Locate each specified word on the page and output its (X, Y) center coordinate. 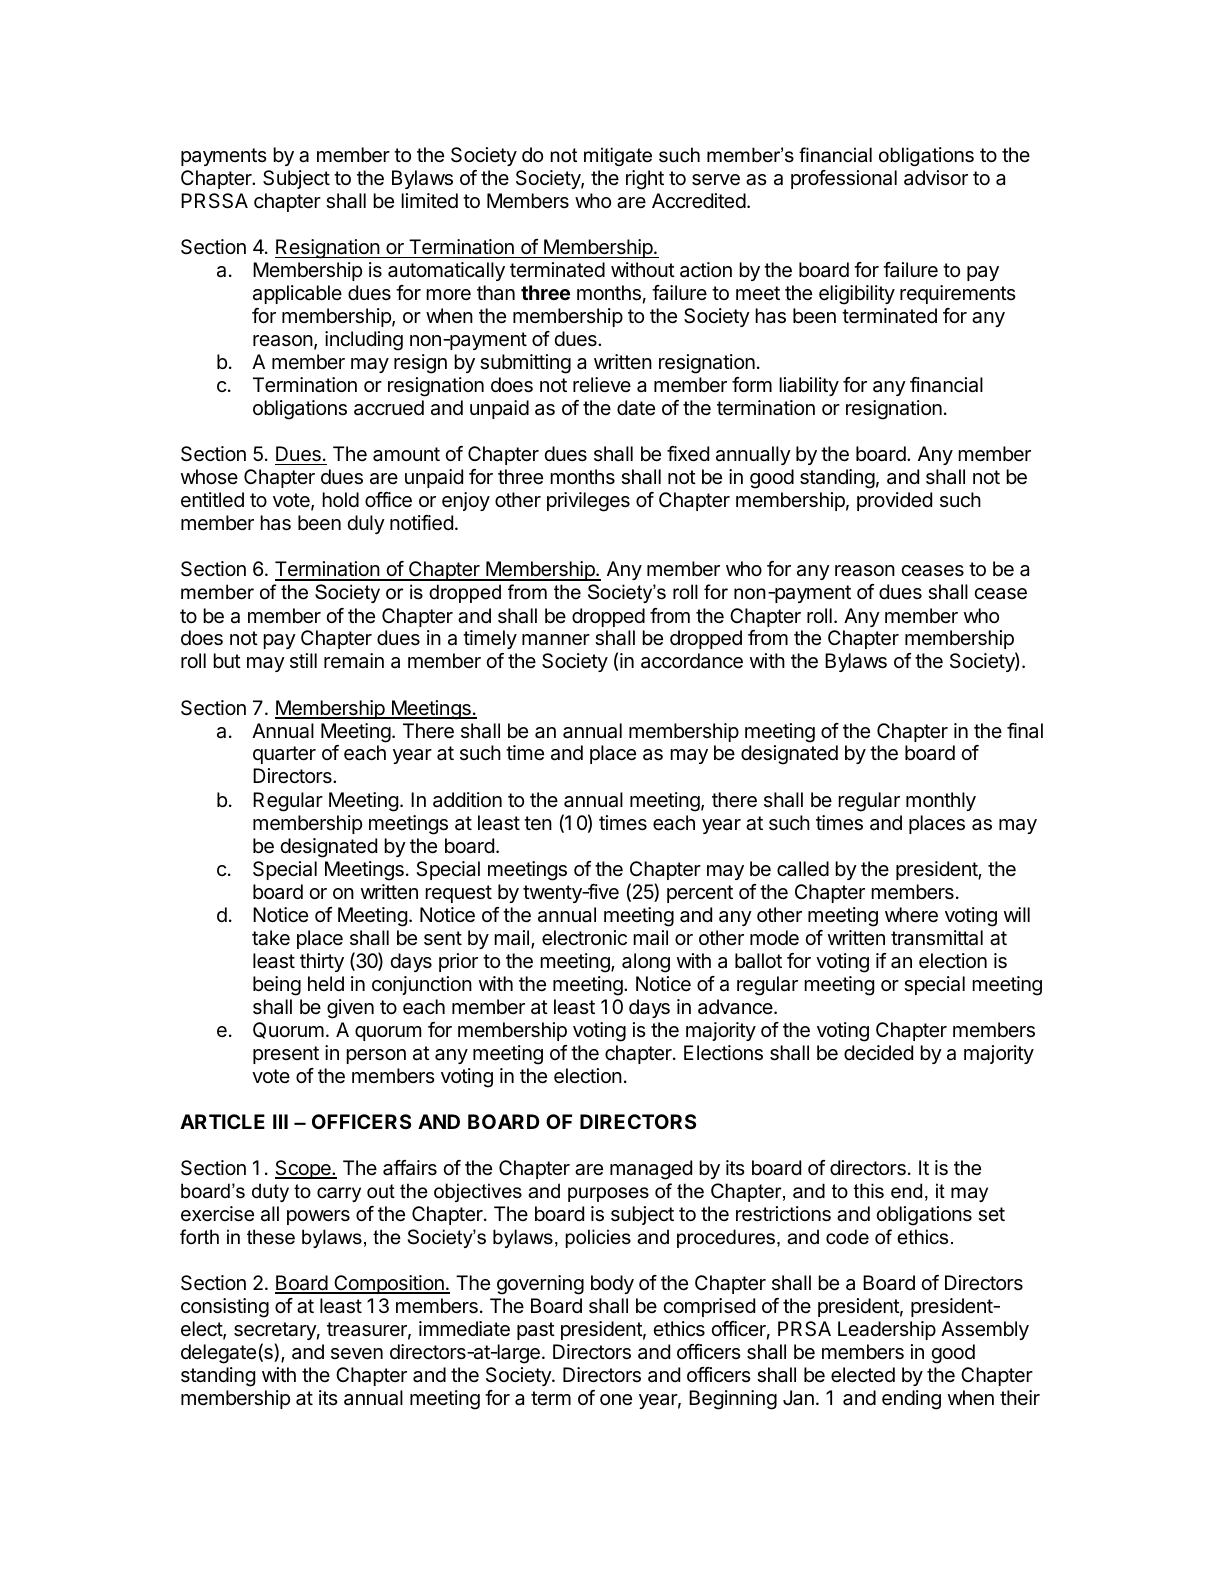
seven (357, 1353)
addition (467, 800)
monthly (941, 801)
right (645, 180)
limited (429, 200)
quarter (284, 755)
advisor (936, 178)
